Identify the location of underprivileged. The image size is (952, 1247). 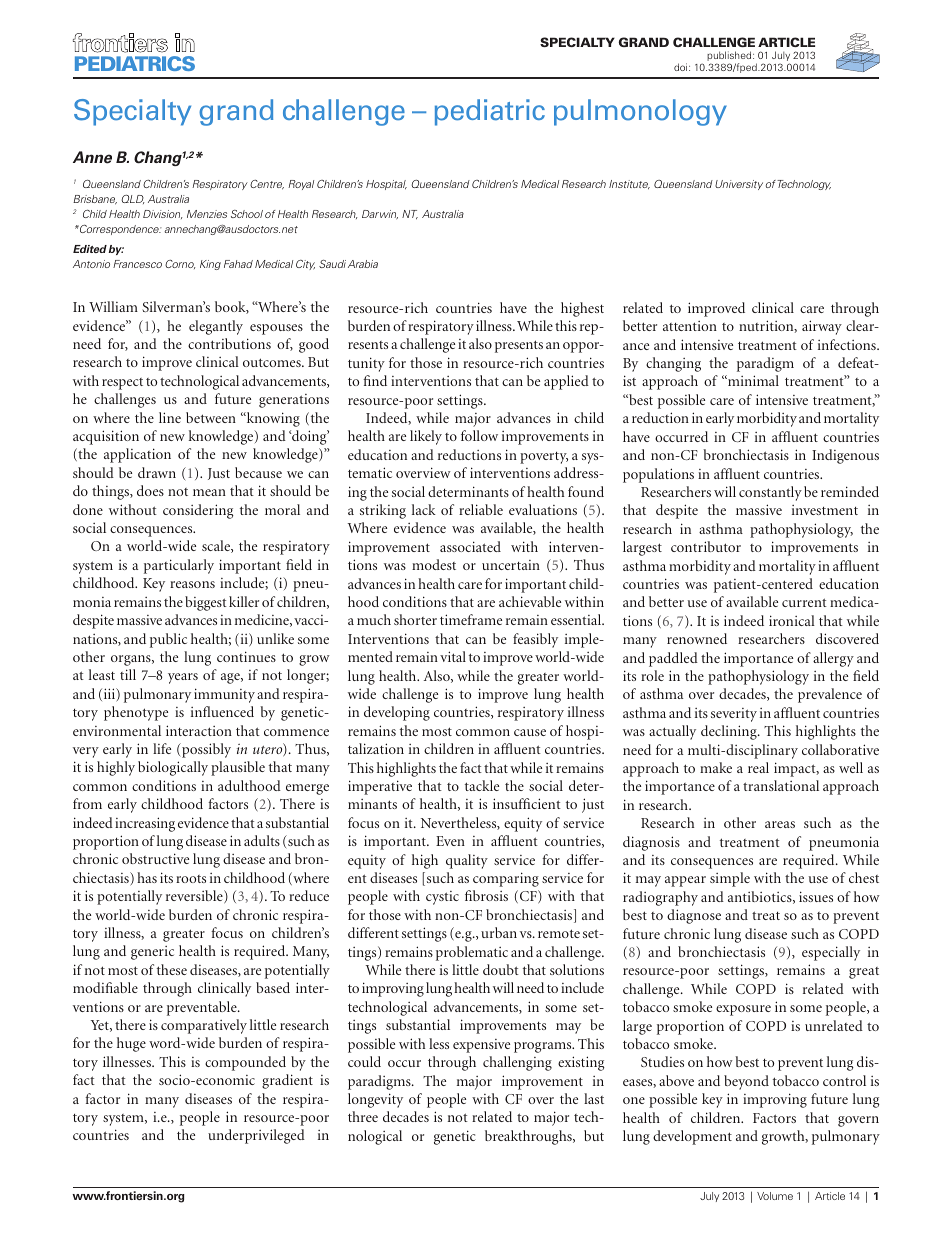
(256, 1136).
